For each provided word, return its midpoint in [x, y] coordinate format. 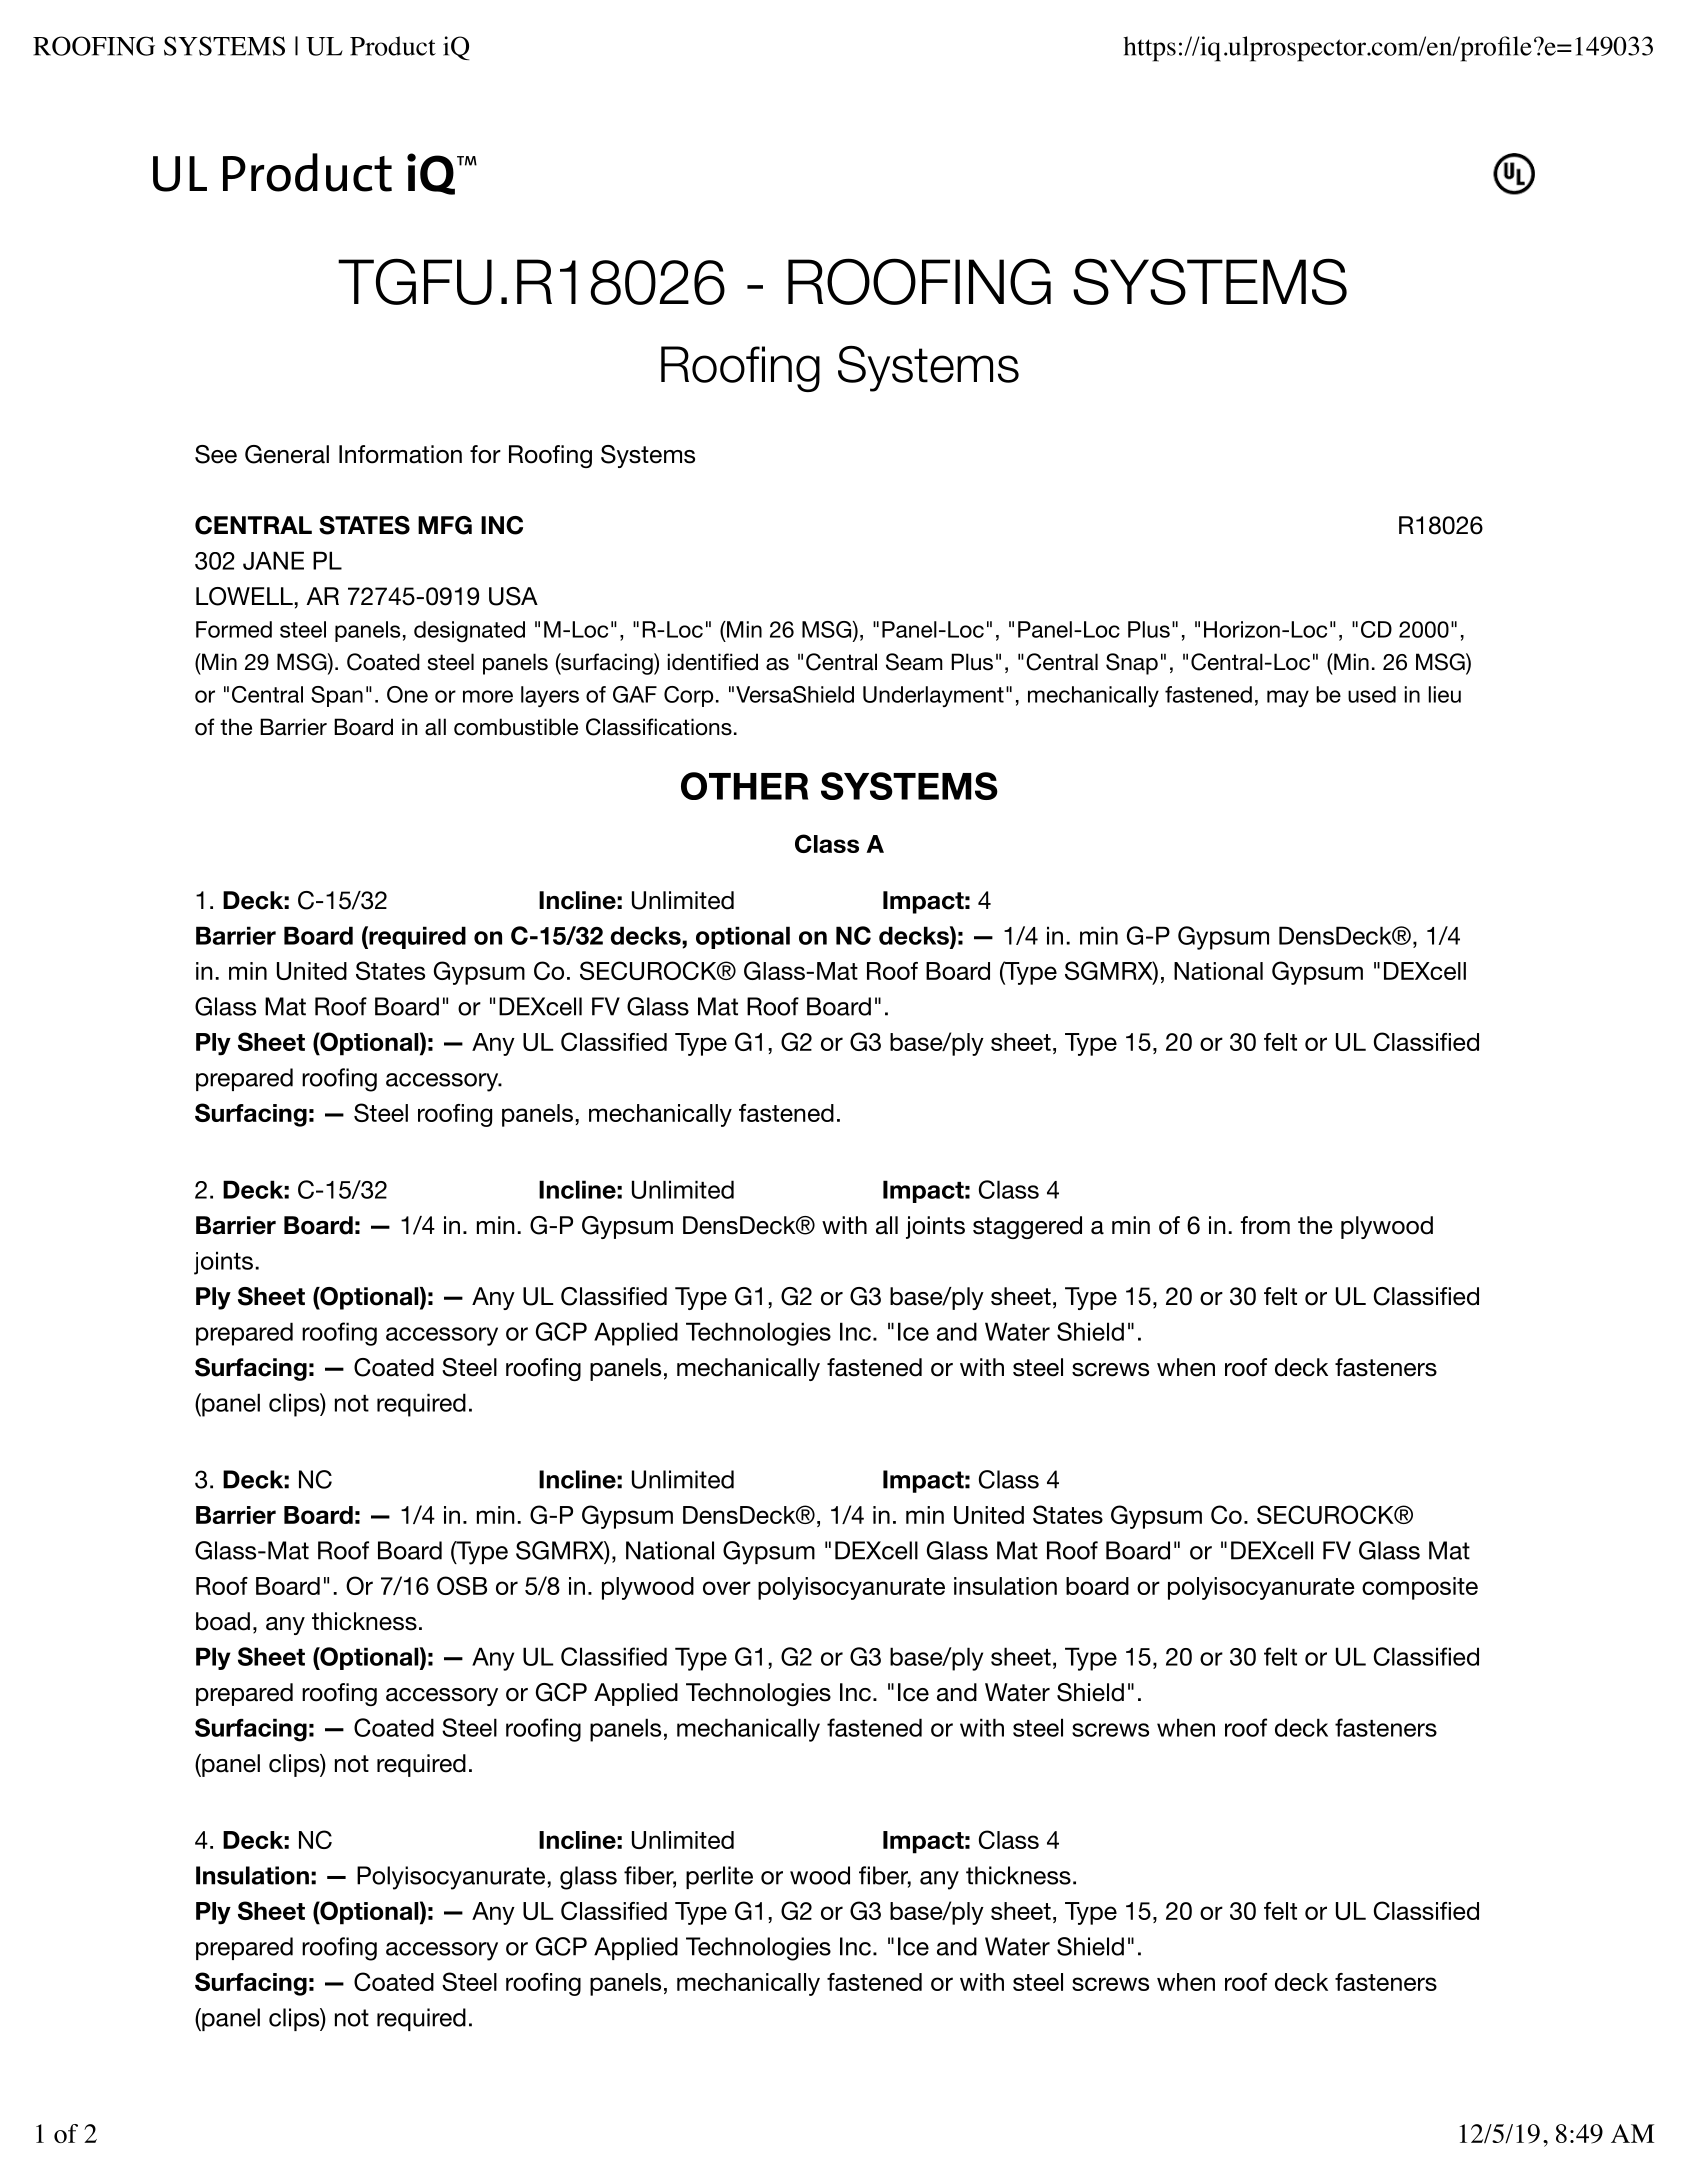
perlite [719, 1877]
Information [400, 454]
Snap [1132, 664]
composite [1420, 1588]
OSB [462, 1585]
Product [393, 46]
